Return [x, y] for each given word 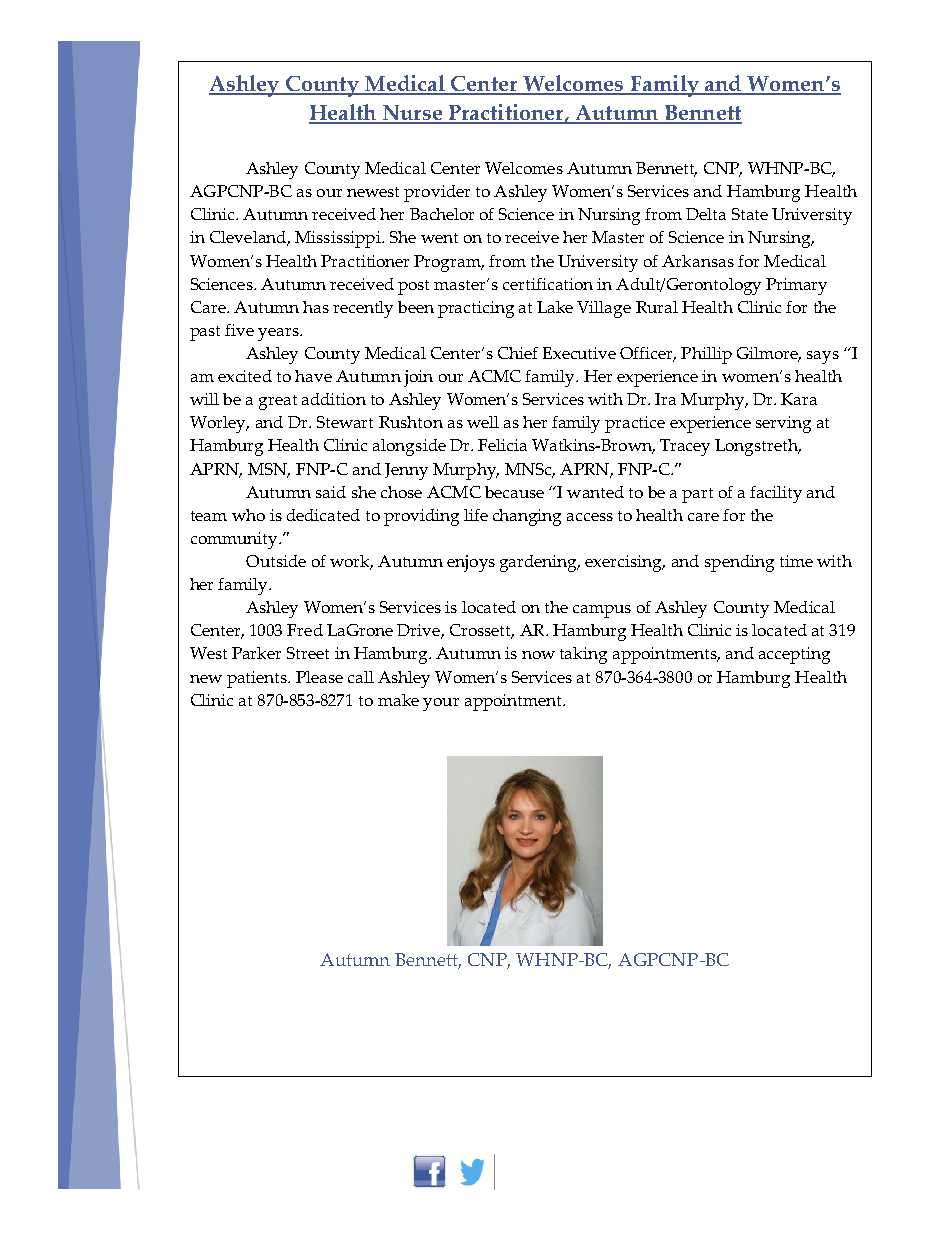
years [279, 334]
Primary [796, 286]
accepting [794, 655]
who [248, 515]
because [514, 492]
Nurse [412, 114]
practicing [476, 309]
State [750, 214]
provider [437, 193]
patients [258, 679]
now [538, 655]
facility [776, 494]
